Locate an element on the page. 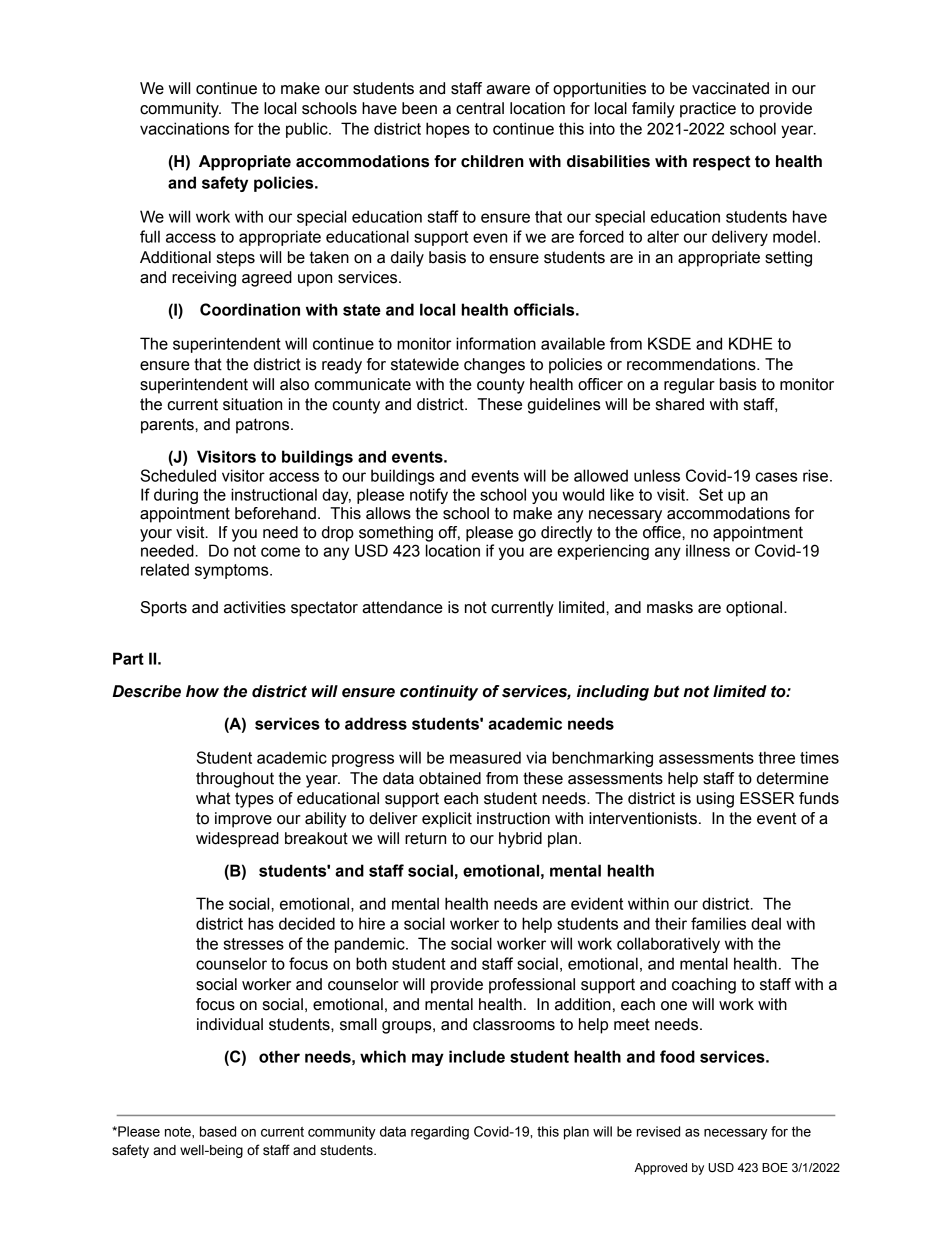  Scheduled is located at coordinates (178, 475).
